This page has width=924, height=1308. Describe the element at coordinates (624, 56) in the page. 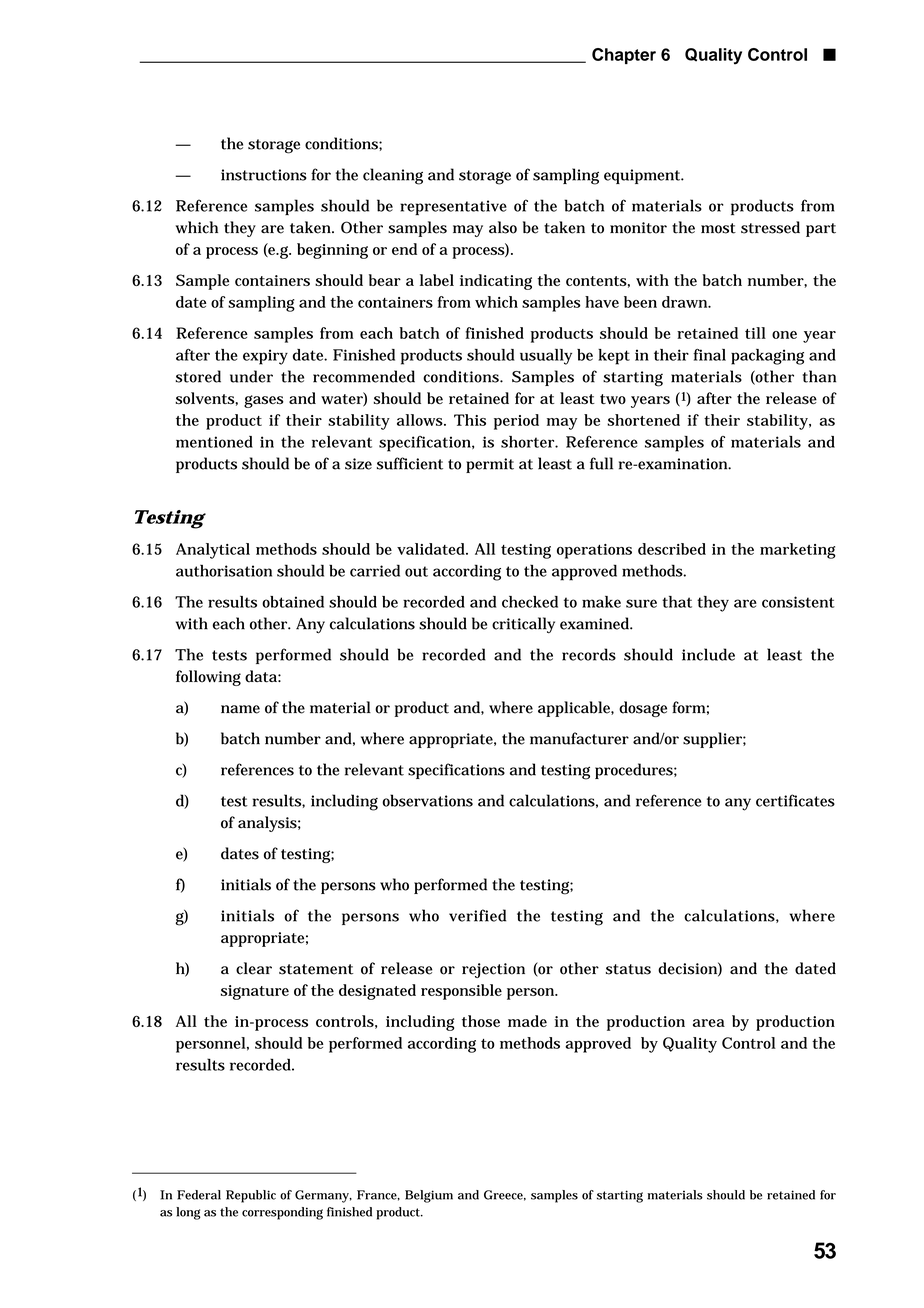

I see `Chapter` at that location.
